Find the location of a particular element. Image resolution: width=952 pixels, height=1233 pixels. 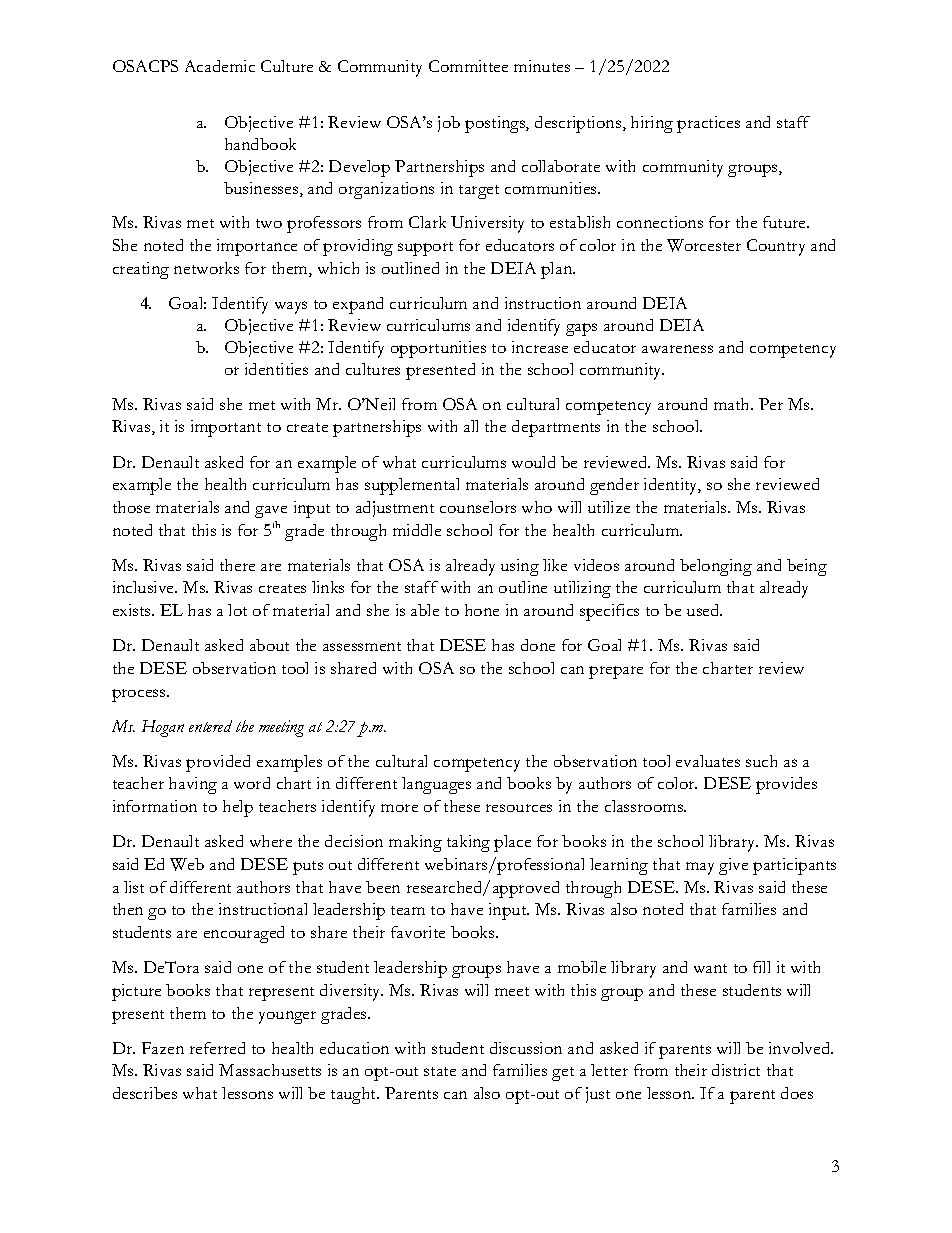

Academic is located at coordinates (220, 66).
